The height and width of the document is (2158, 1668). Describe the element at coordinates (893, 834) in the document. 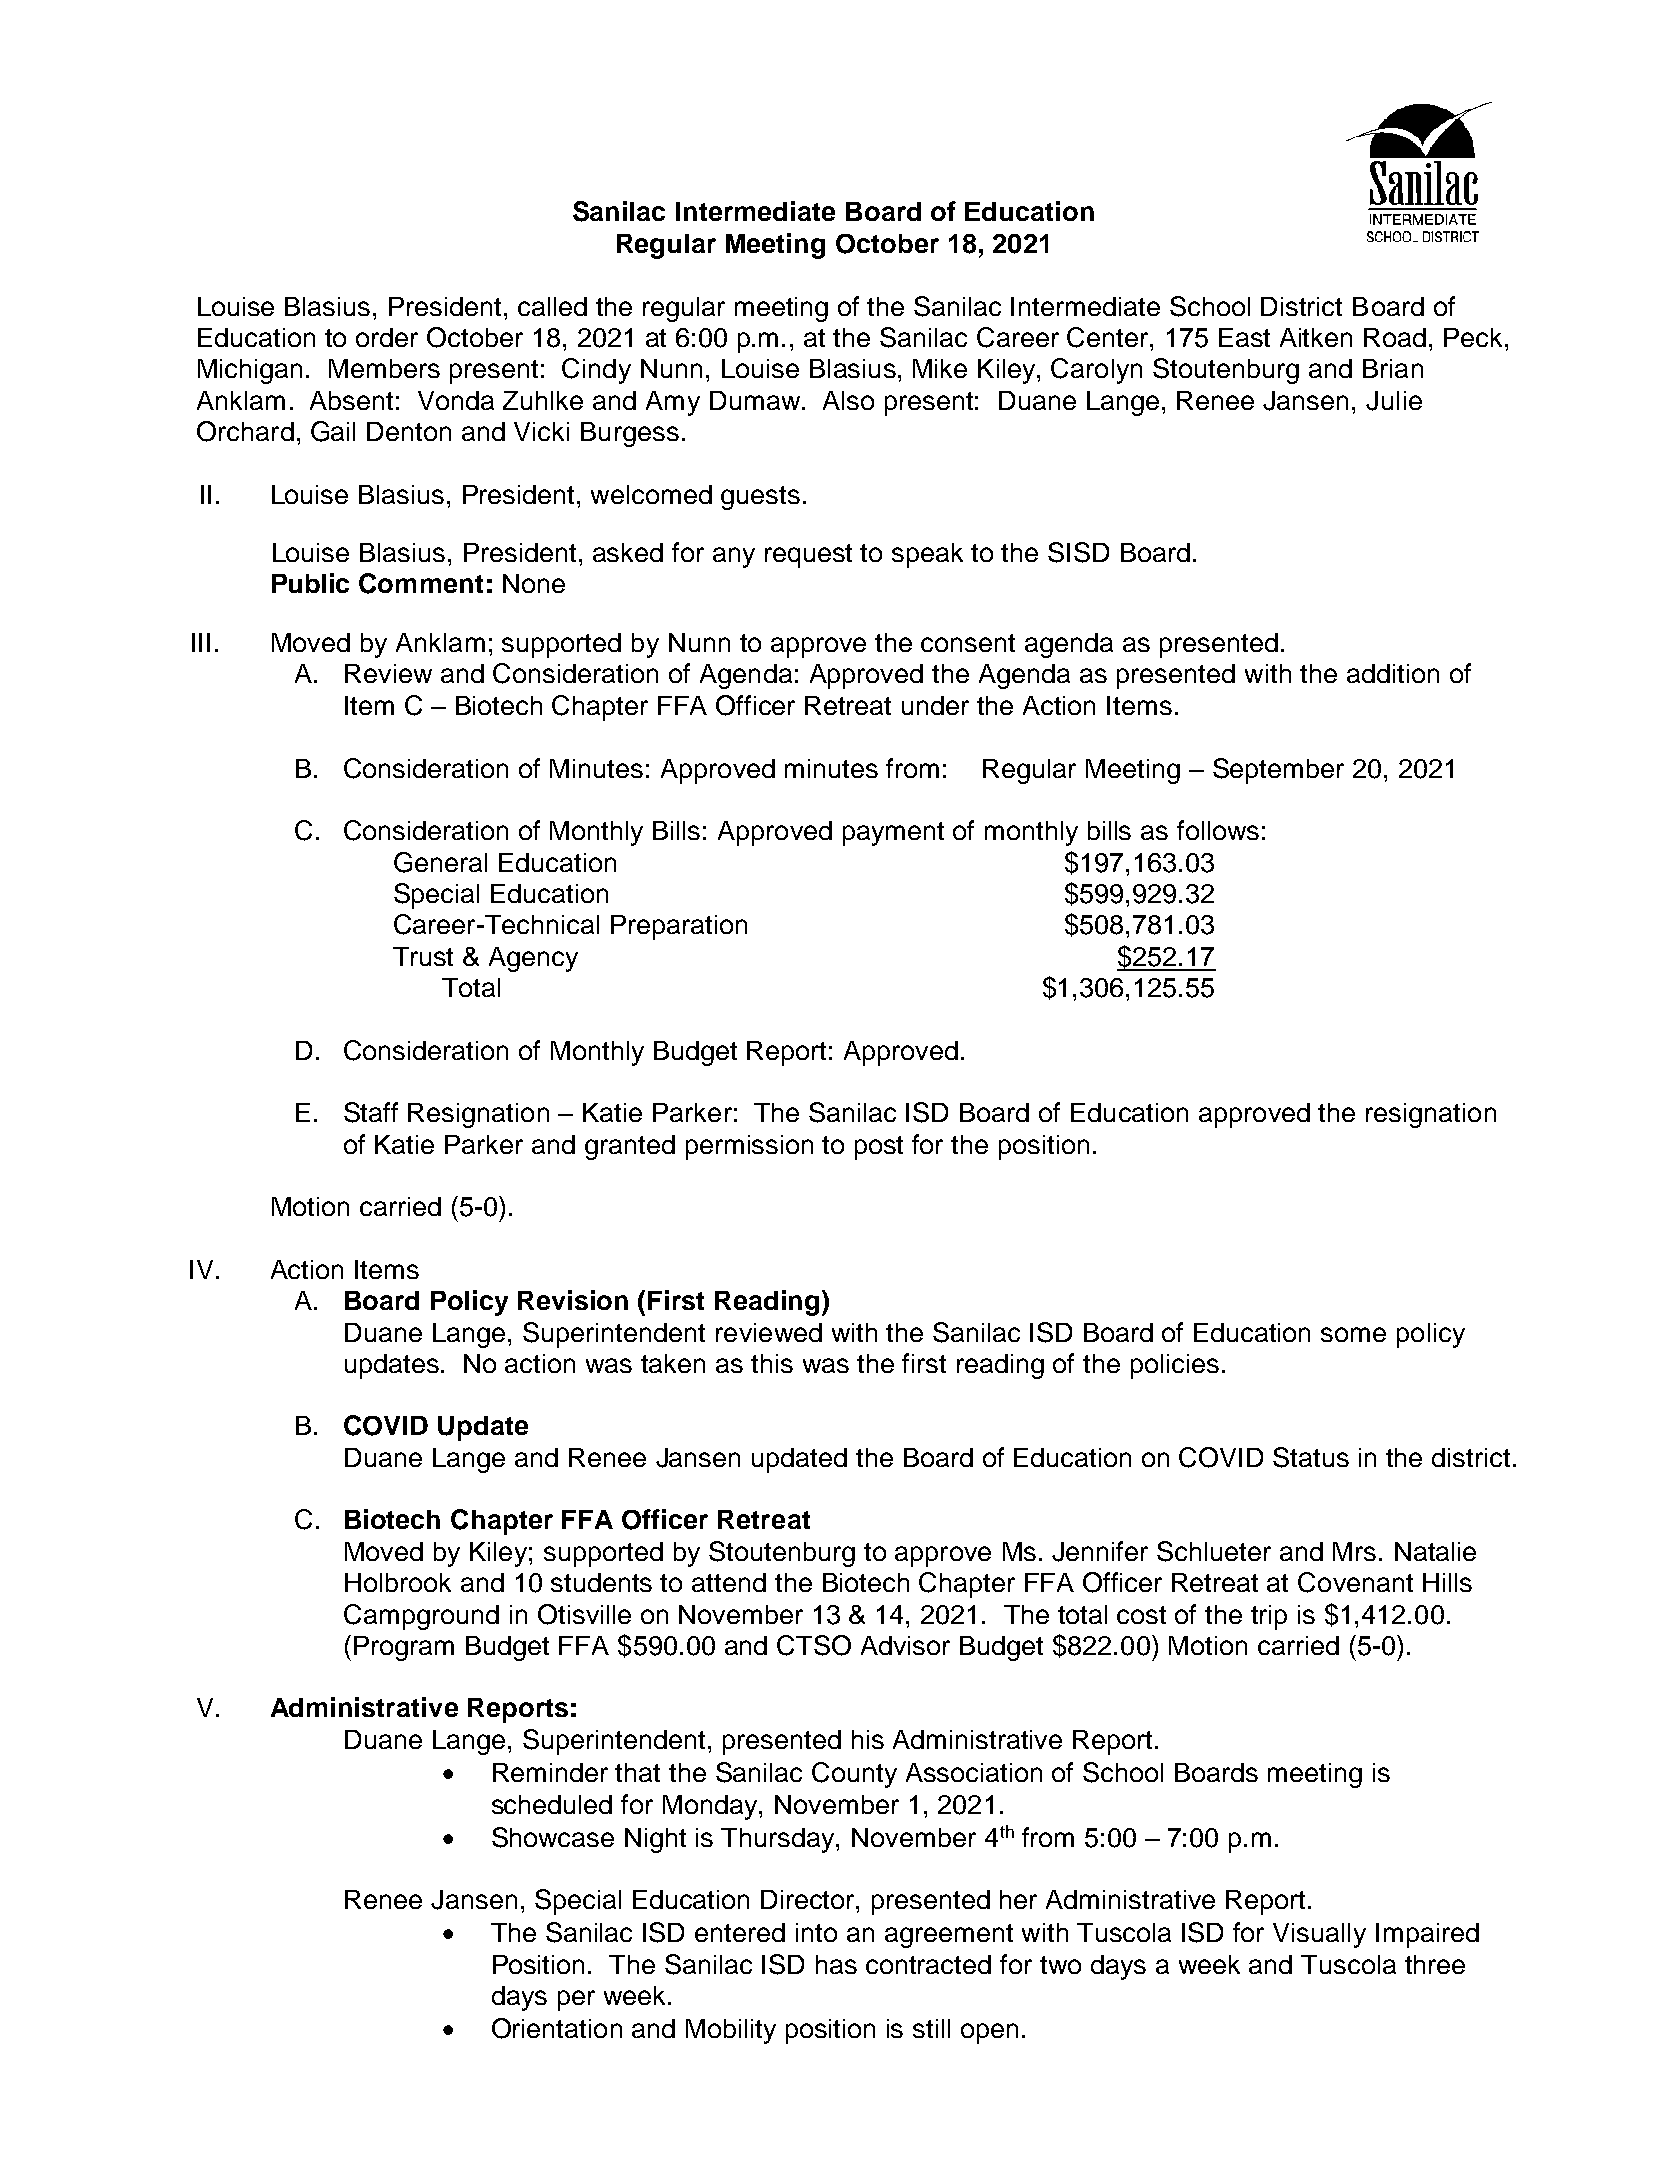

I see `payment` at that location.
